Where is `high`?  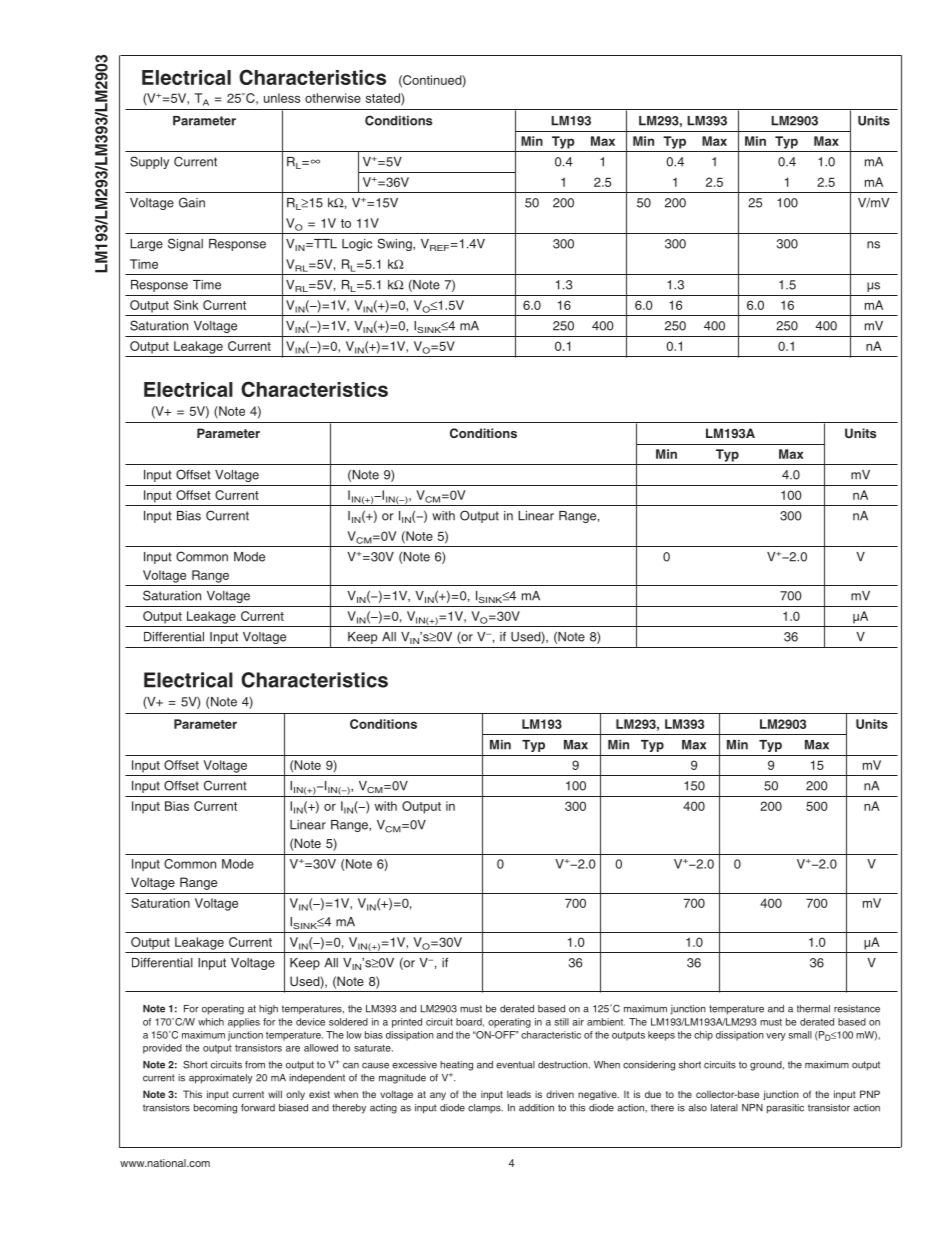
high is located at coordinates (268, 1010).
